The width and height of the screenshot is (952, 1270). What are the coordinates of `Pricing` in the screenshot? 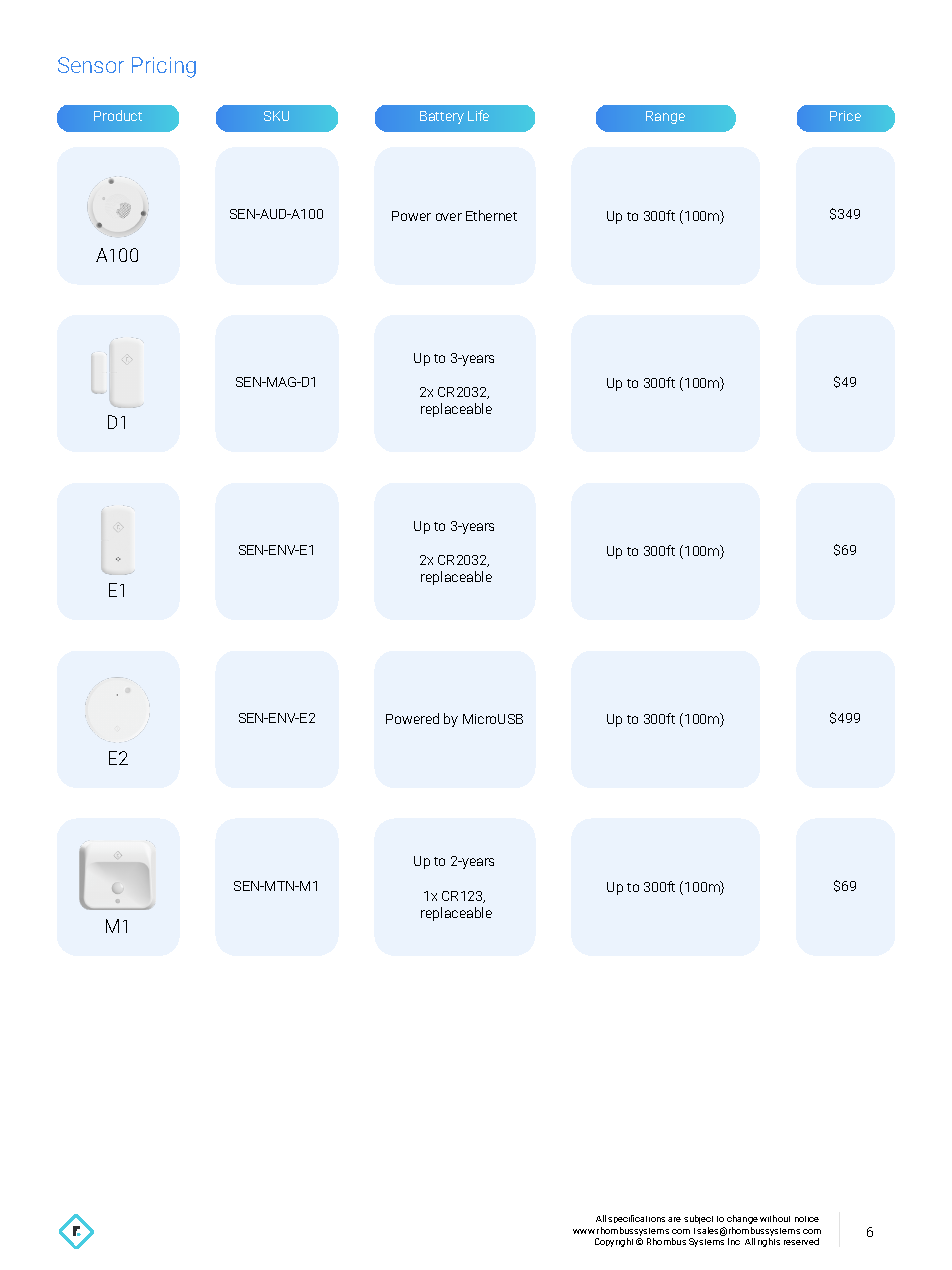 It's located at (164, 67).
